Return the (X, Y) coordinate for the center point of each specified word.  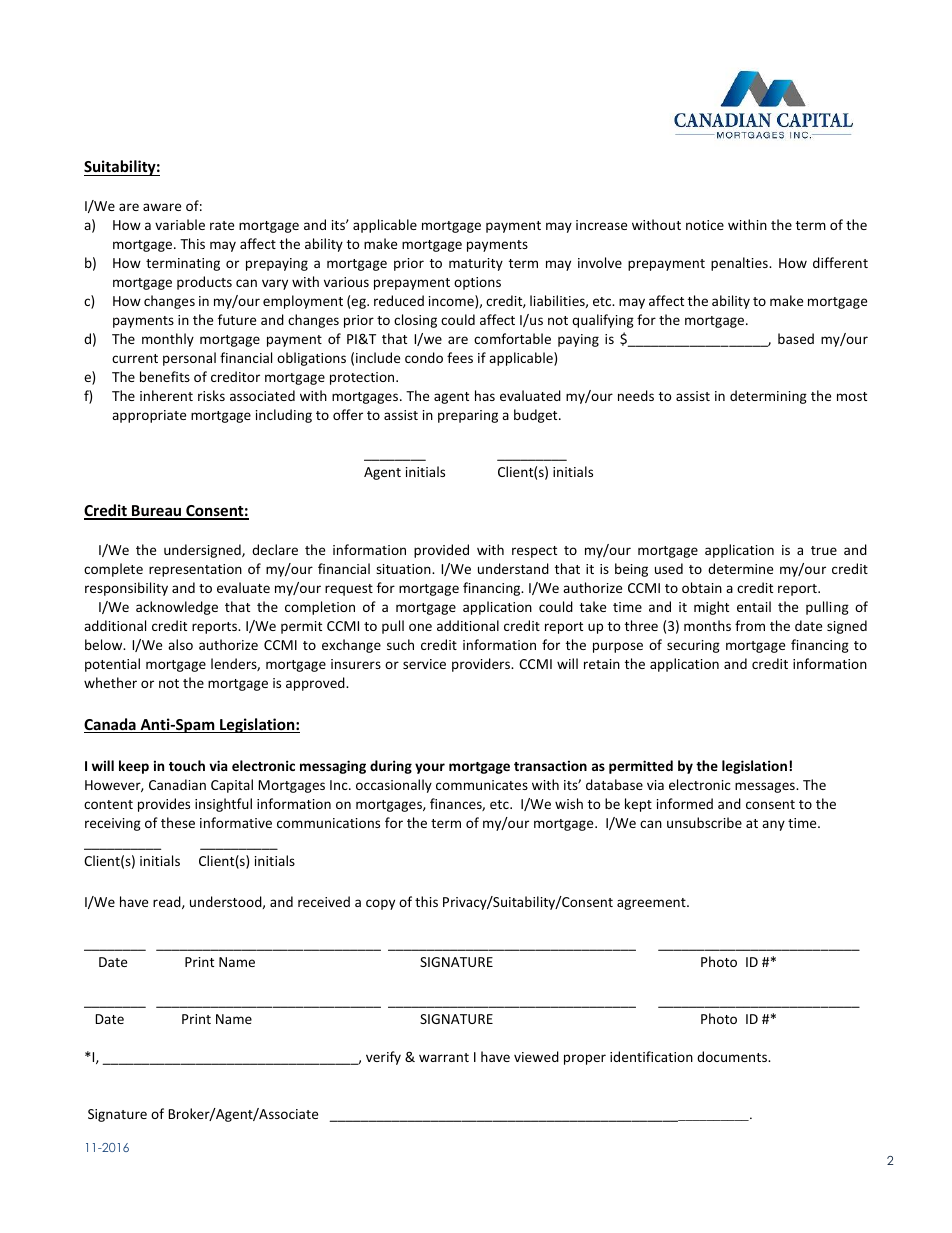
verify (383, 1058)
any (773, 825)
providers (482, 665)
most (852, 396)
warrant (444, 1057)
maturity (476, 264)
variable (180, 224)
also (180, 644)
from (750, 625)
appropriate (149, 416)
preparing (468, 416)
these (178, 822)
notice (705, 225)
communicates (482, 785)
